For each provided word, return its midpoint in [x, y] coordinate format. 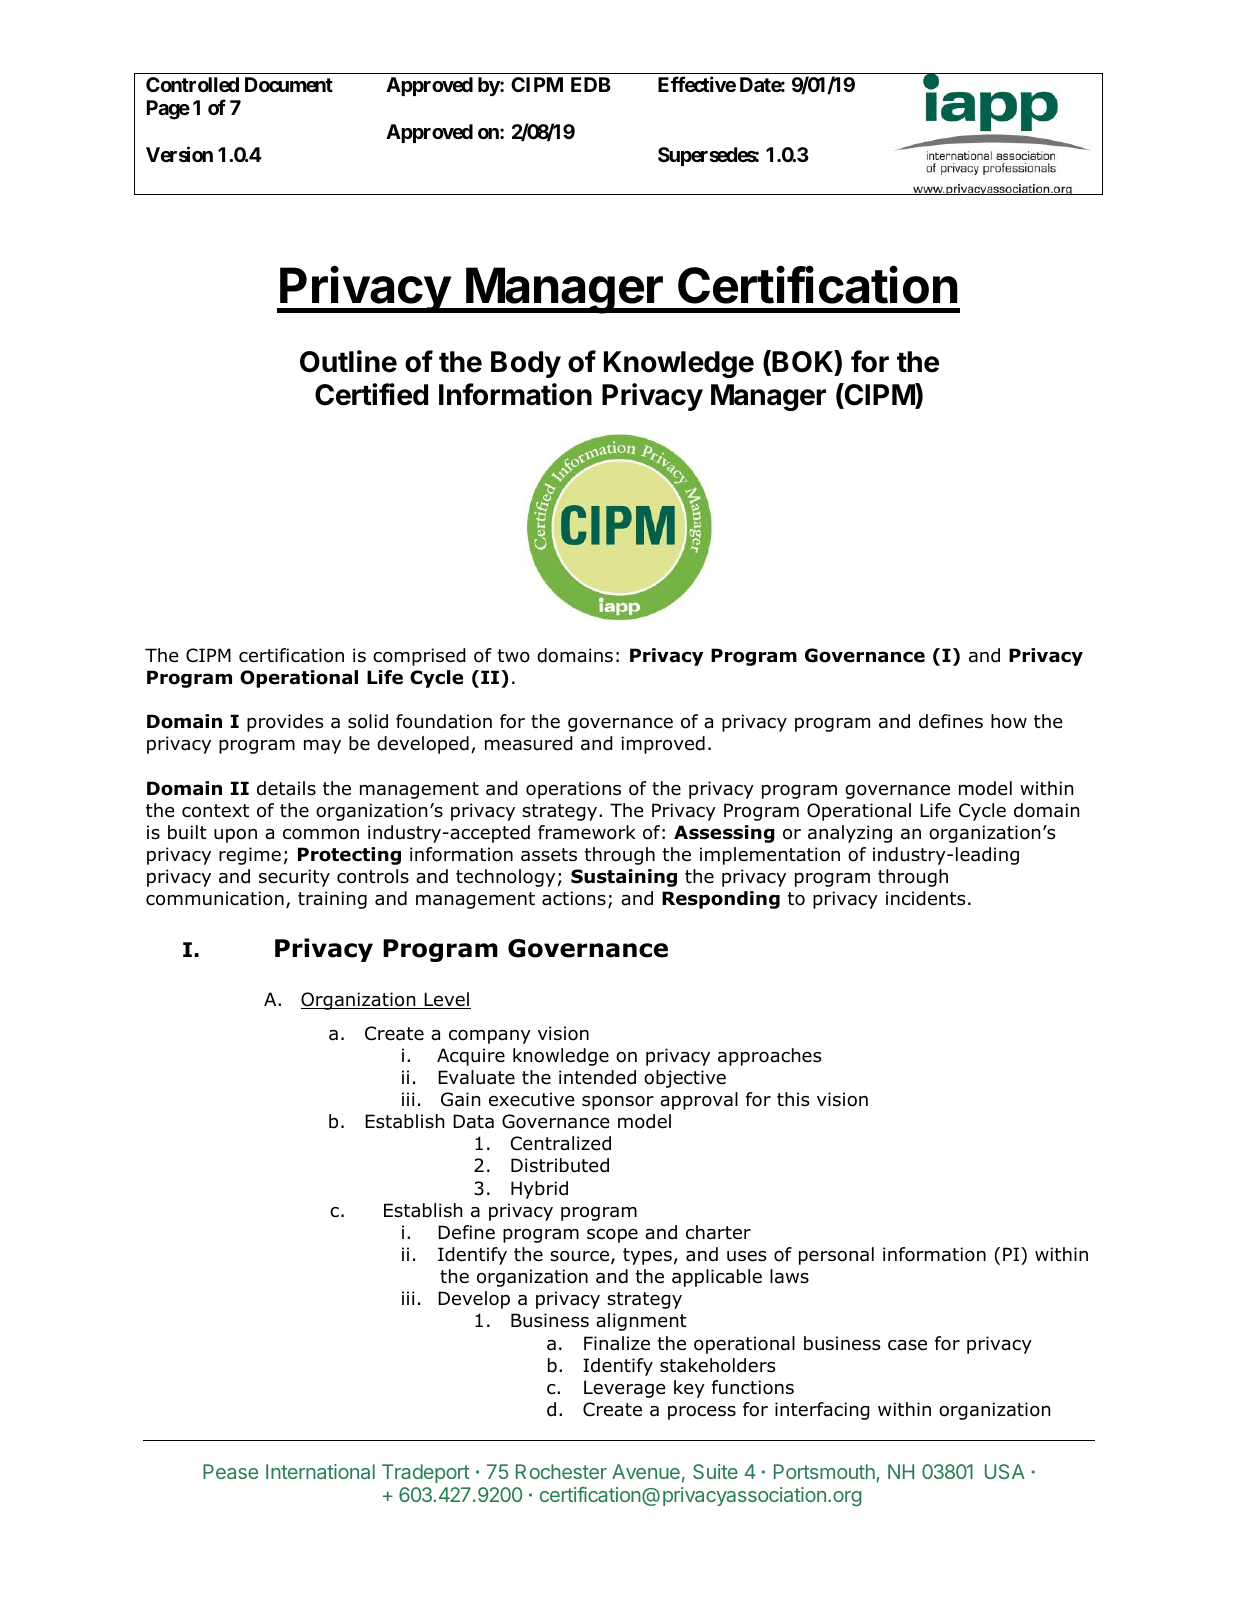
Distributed [560, 1165]
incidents [925, 898]
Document [289, 84]
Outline [348, 361]
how [1009, 721]
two [514, 656]
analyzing [850, 834]
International [320, 1471]
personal [836, 1256]
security [294, 878]
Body [526, 364]
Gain [460, 1099]
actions [574, 898]
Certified [371, 394]
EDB [591, 84]
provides [285, 723]
